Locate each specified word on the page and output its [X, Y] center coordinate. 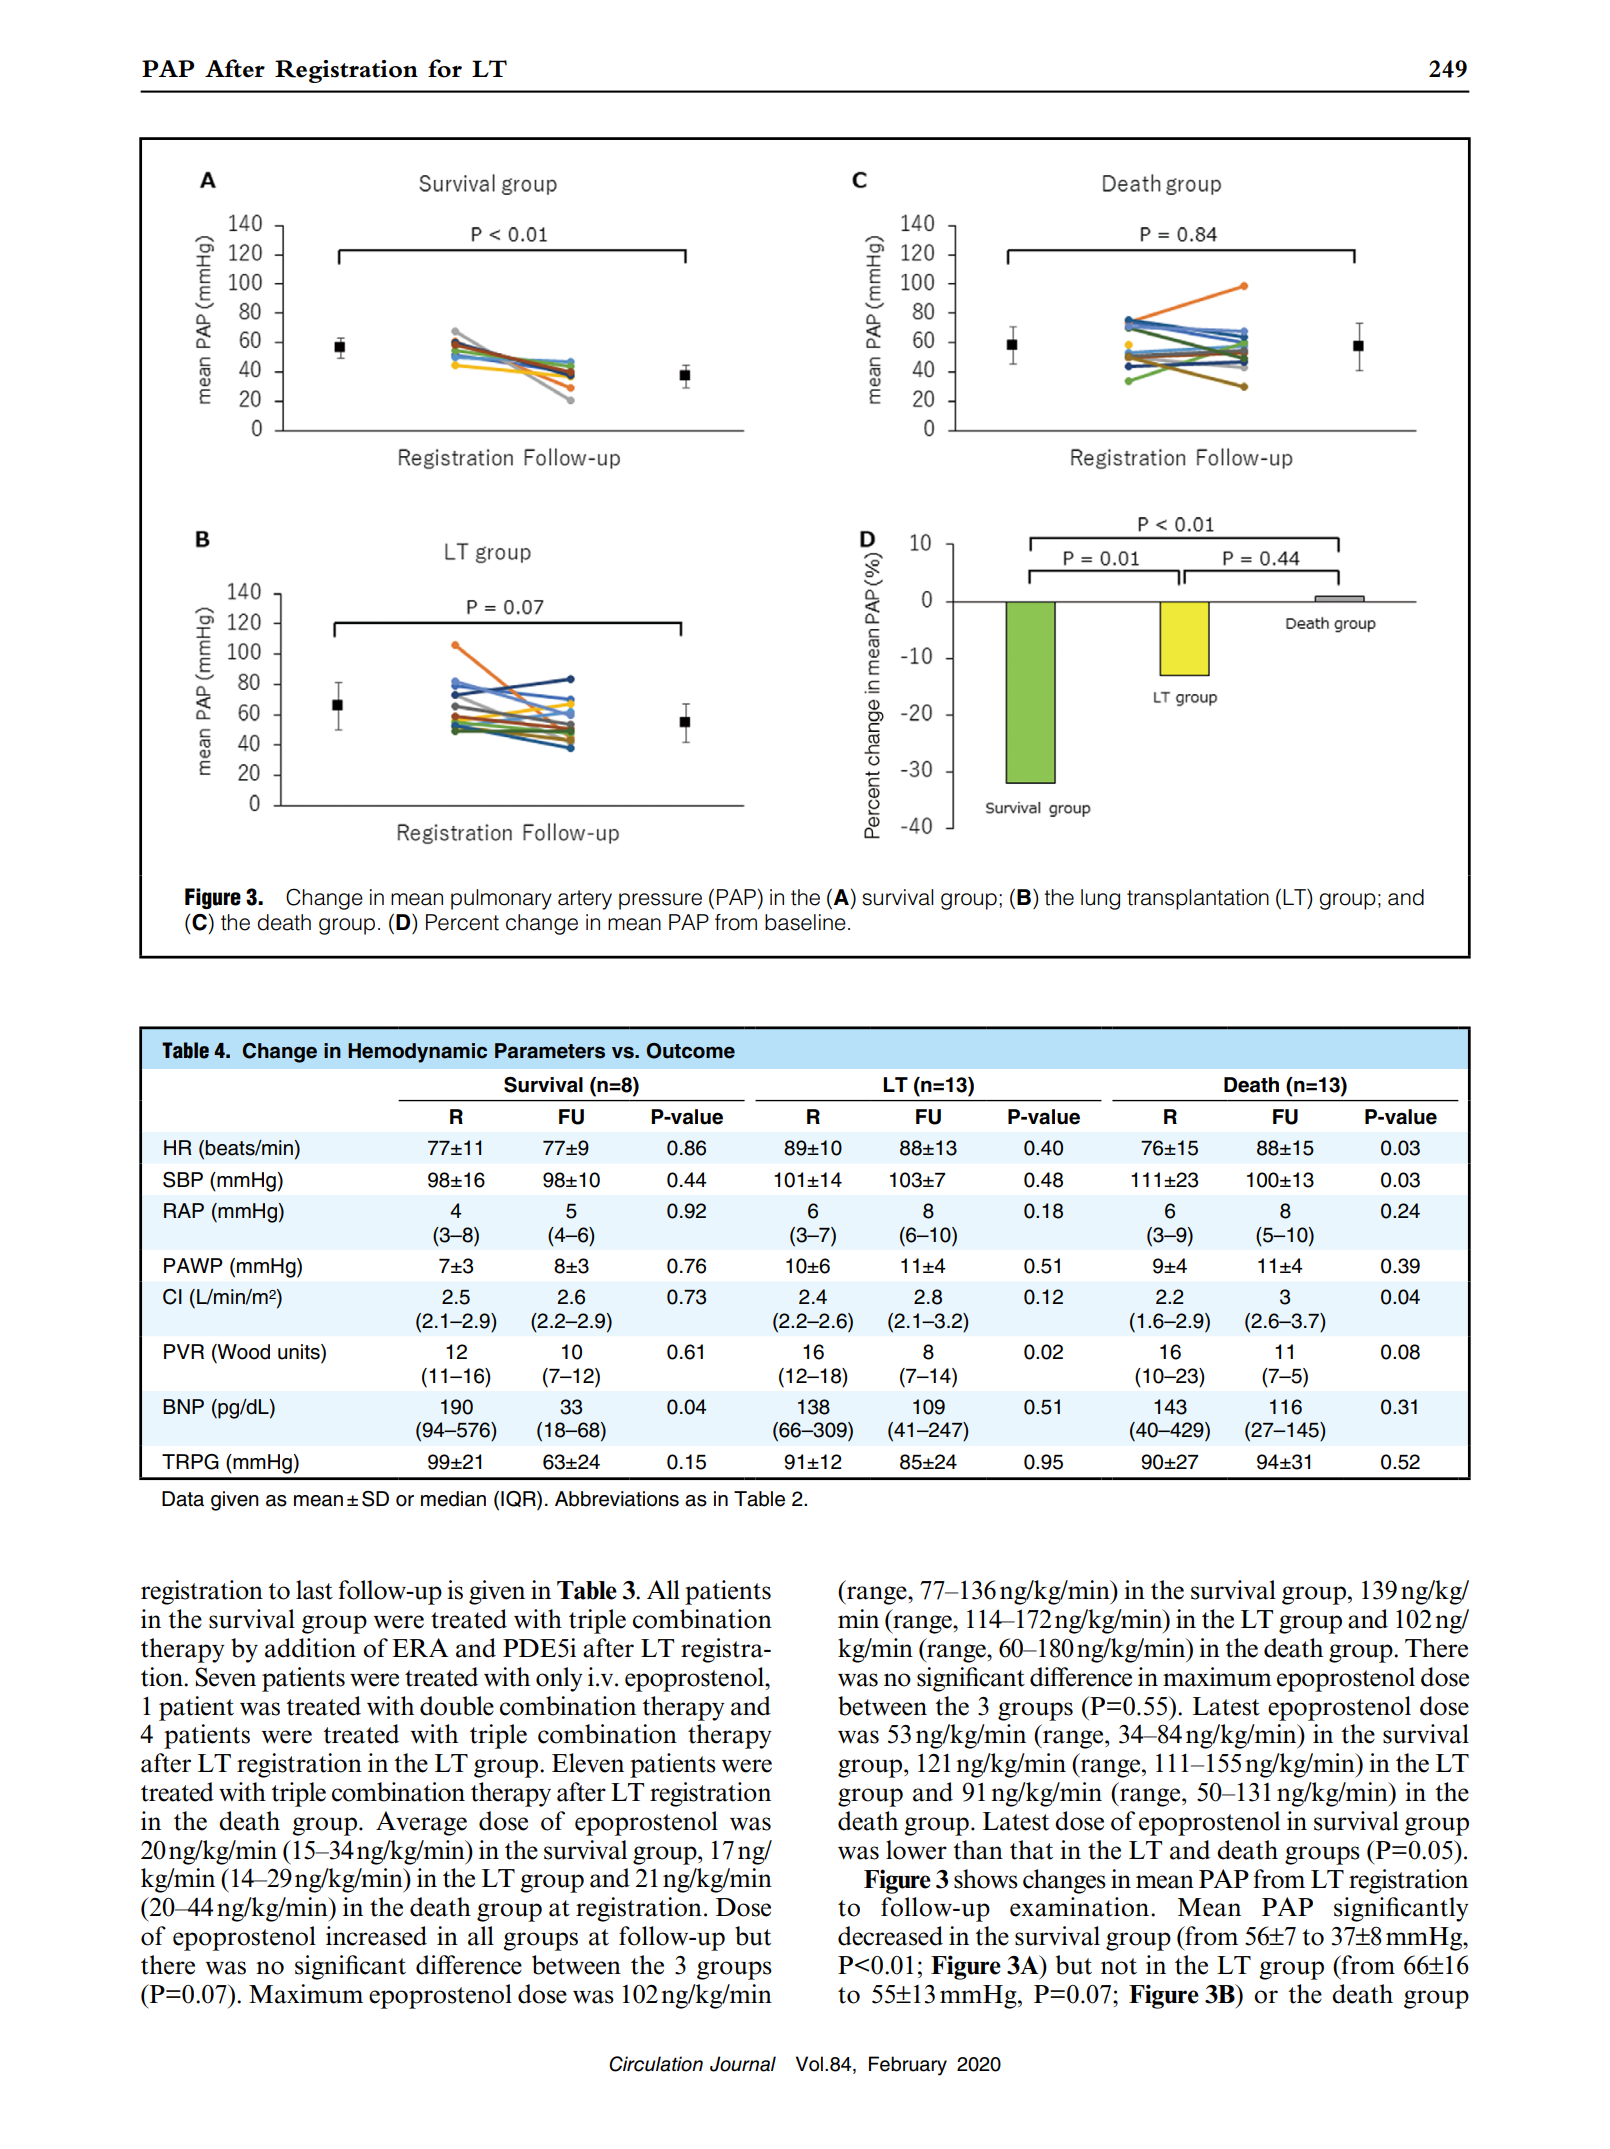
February [908, 2066]
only [559, 1679]
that [1031, 1850]
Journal [743, 2064]
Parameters [550, 1051]
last [314, 1590]
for [445, 68]
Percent [462, 922]
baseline [805, 922]
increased [376, 1936]
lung [1100, 899]
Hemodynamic [417, 1053]
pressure [660, 901]
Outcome [691, 1051]
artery [585, 900]
